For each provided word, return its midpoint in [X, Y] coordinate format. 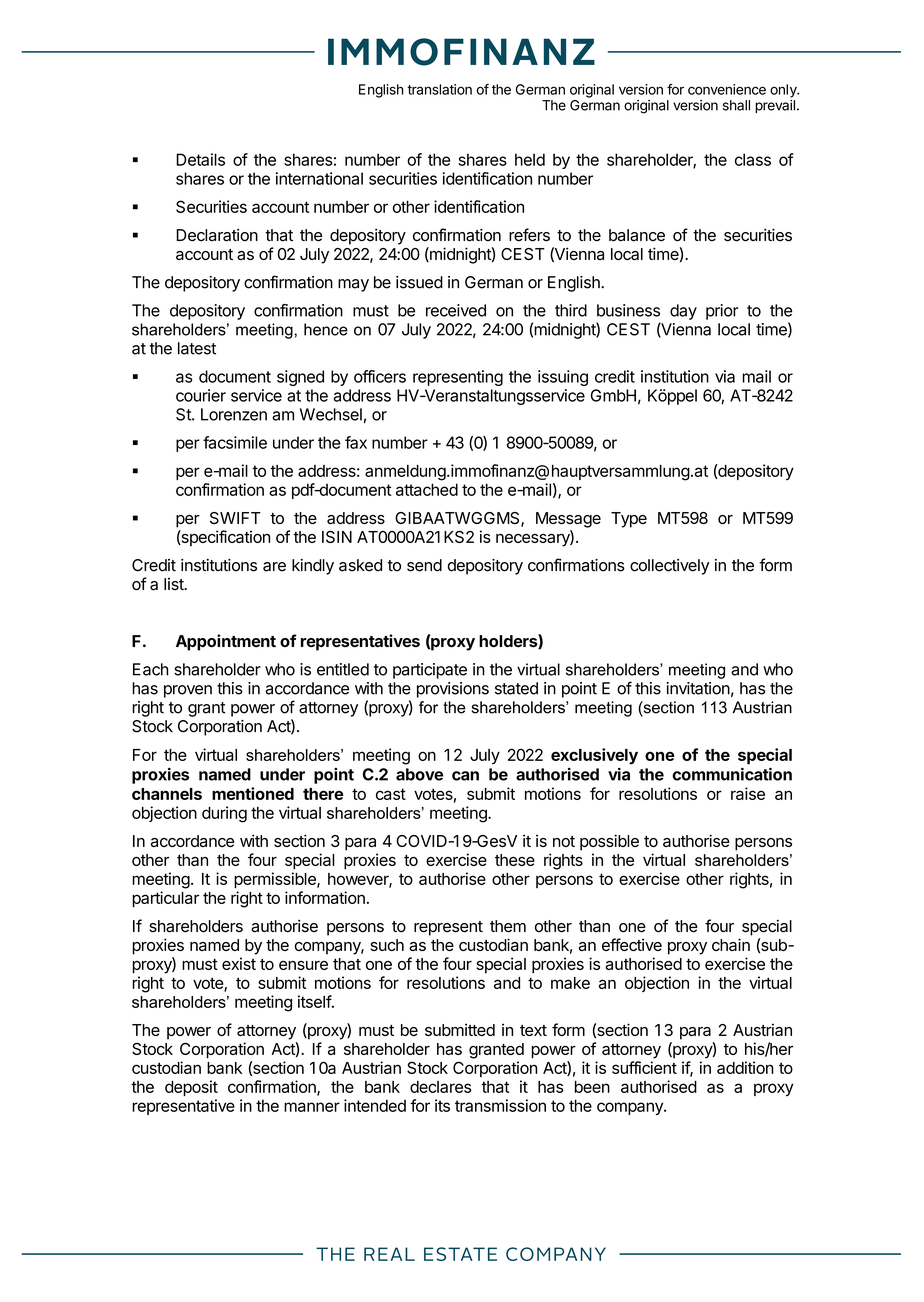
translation [439, 89]
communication [732, 774]
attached [427, 489]
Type [629, 520]
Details [200, 159]
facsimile [235, 442]
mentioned [253, 793]
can [465, 776]
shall [736, 105]
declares [440, 1087]
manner [312, 1107]
